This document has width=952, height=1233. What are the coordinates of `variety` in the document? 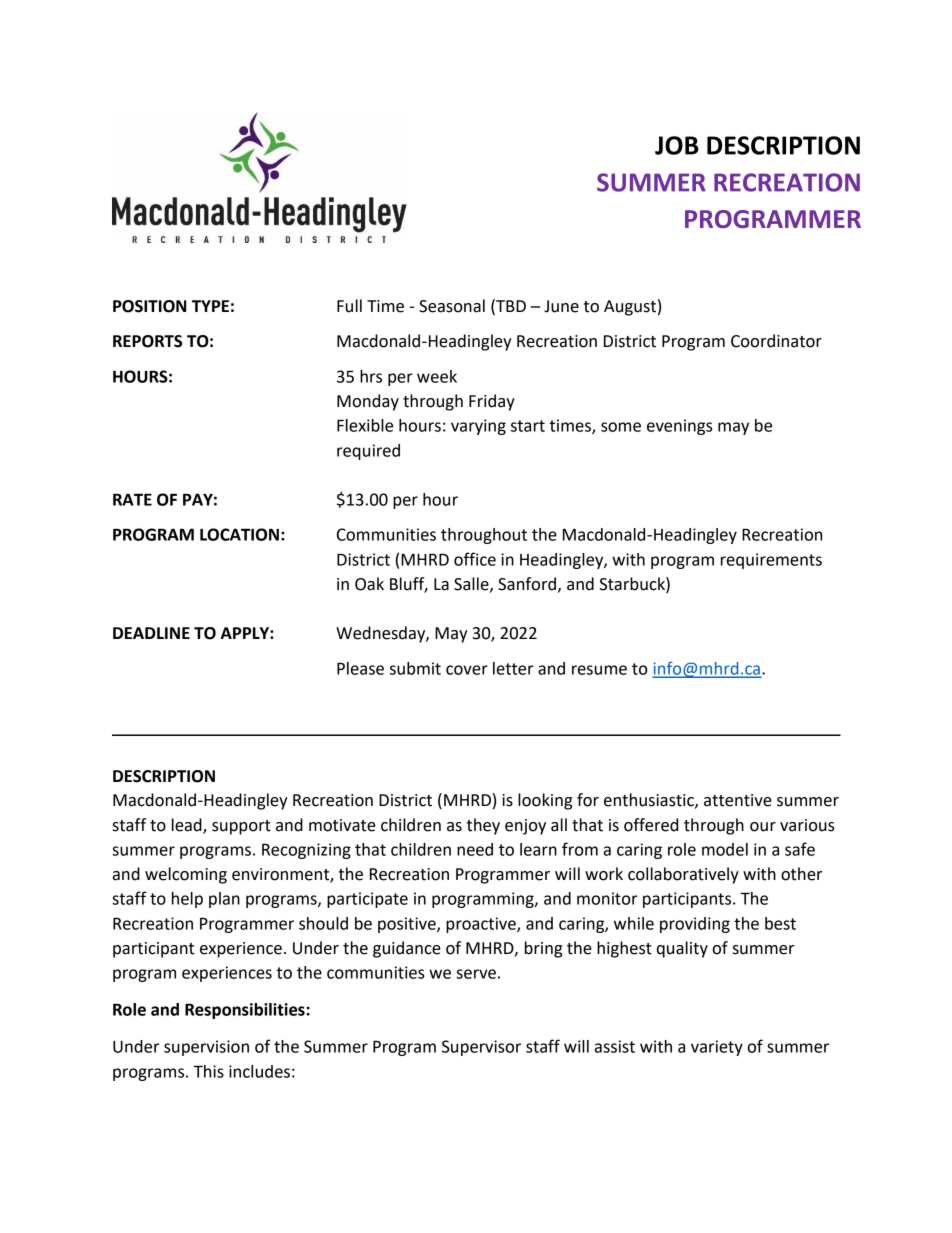 It's located at (717, 1048).
